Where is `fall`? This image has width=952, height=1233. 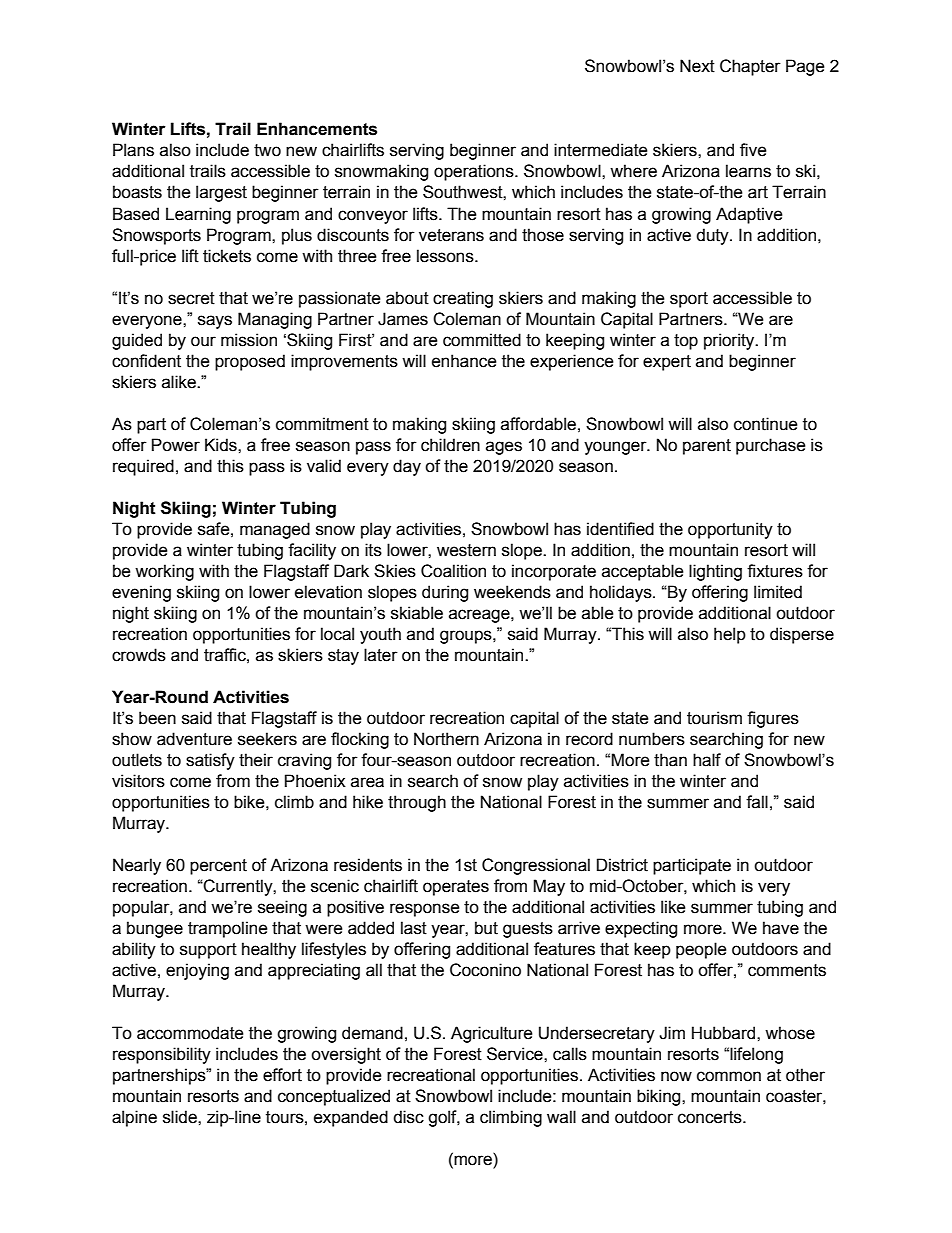
fall is located at coordinates (757, 802).
